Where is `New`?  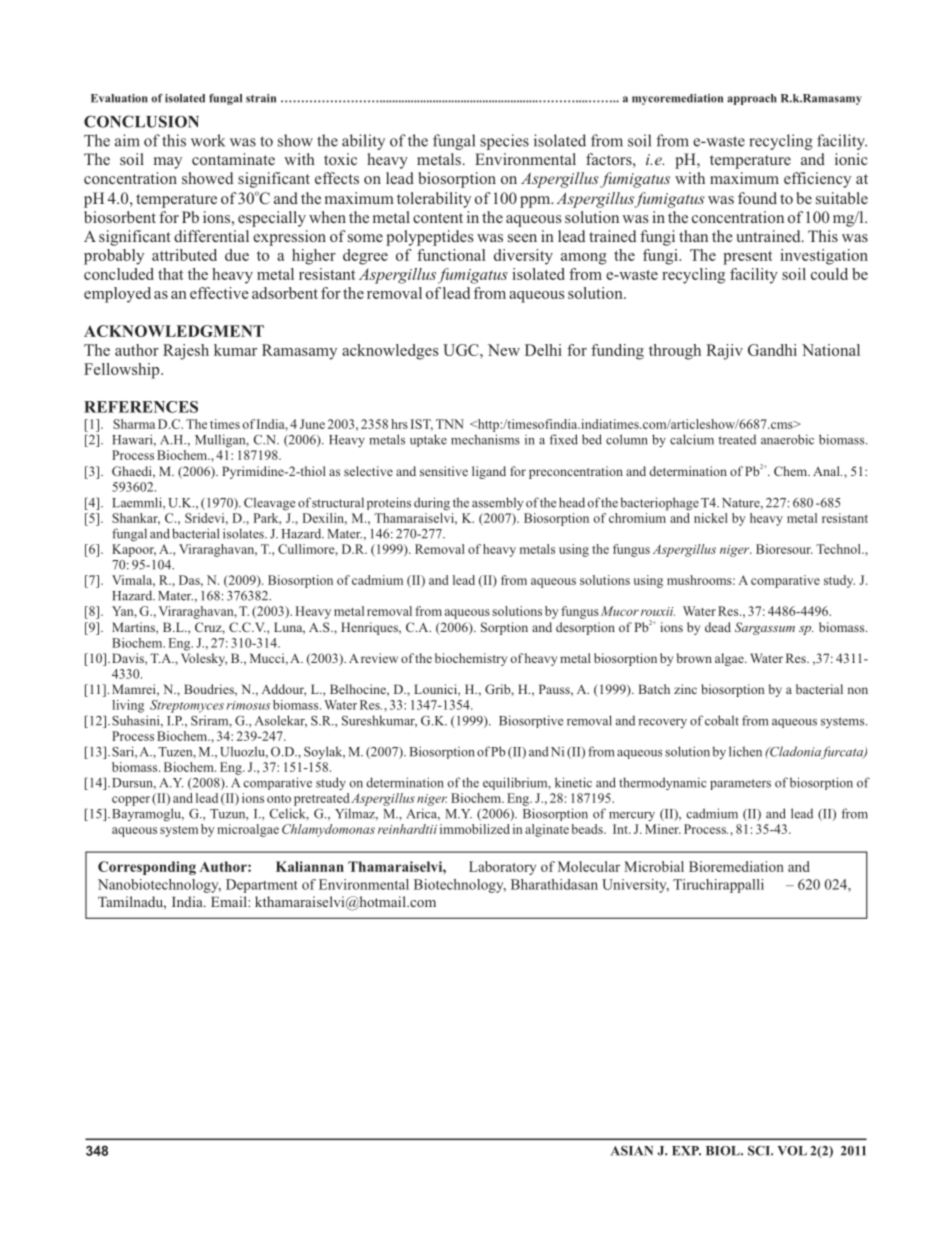
New is located at coordinates (504, 350).
